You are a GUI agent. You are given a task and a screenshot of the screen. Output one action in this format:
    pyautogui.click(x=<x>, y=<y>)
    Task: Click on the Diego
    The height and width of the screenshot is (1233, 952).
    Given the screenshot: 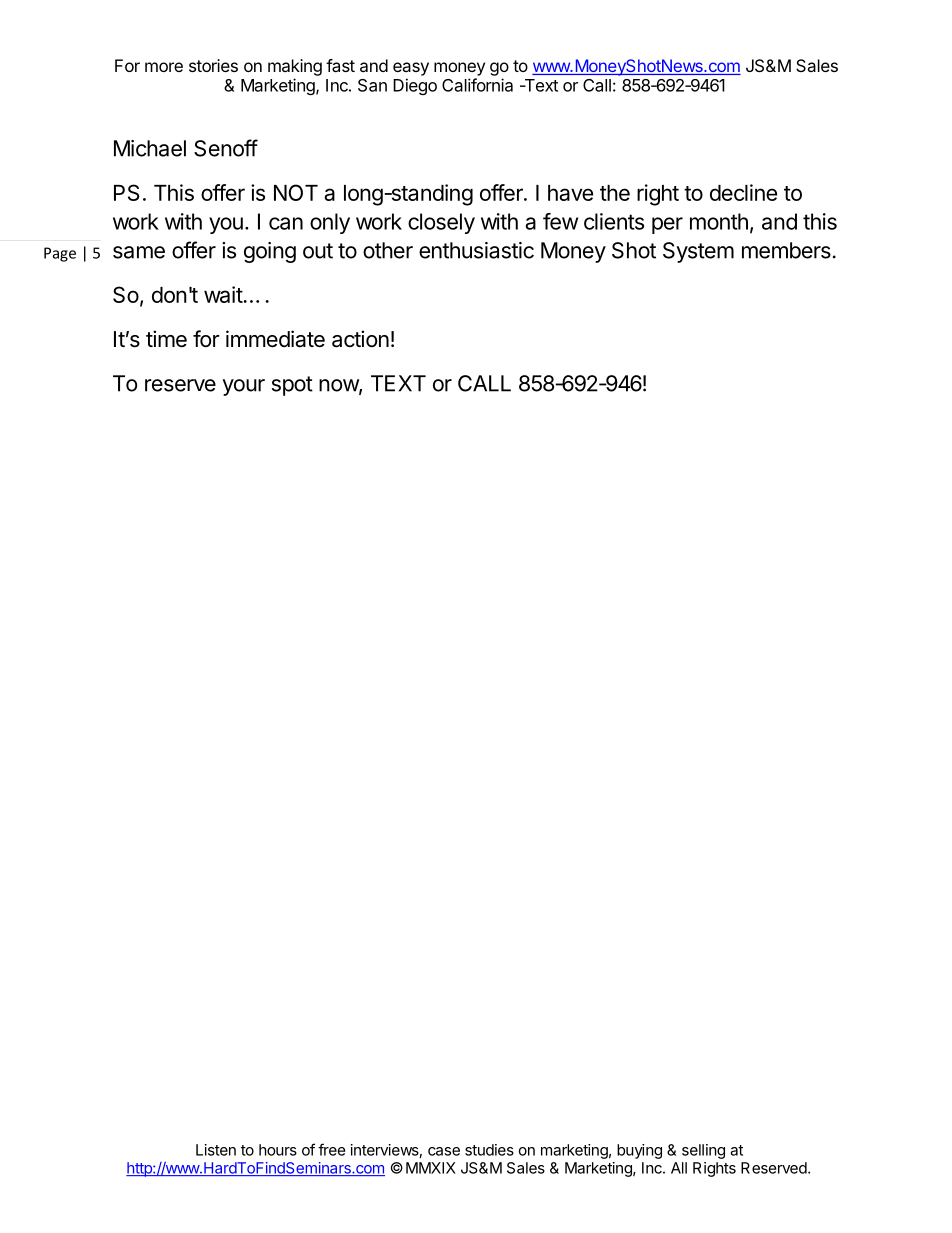 What is the action you would take?
    pyautogui.click(x=415, y=86)
